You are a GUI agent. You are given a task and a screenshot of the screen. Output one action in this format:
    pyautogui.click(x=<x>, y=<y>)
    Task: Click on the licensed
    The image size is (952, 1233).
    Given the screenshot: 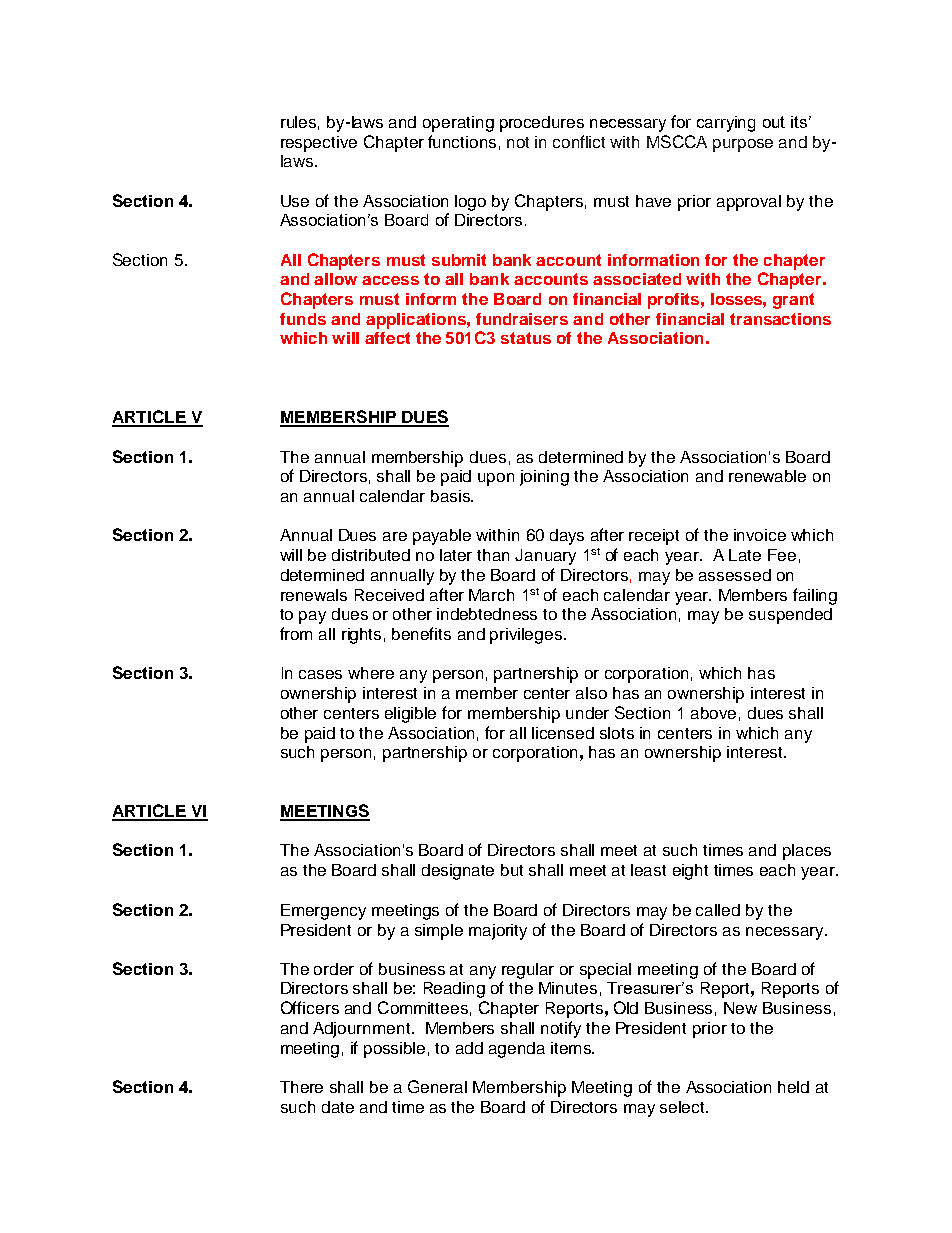 What is the action you would take?
    pyautogui.click(x=563, y=733)
